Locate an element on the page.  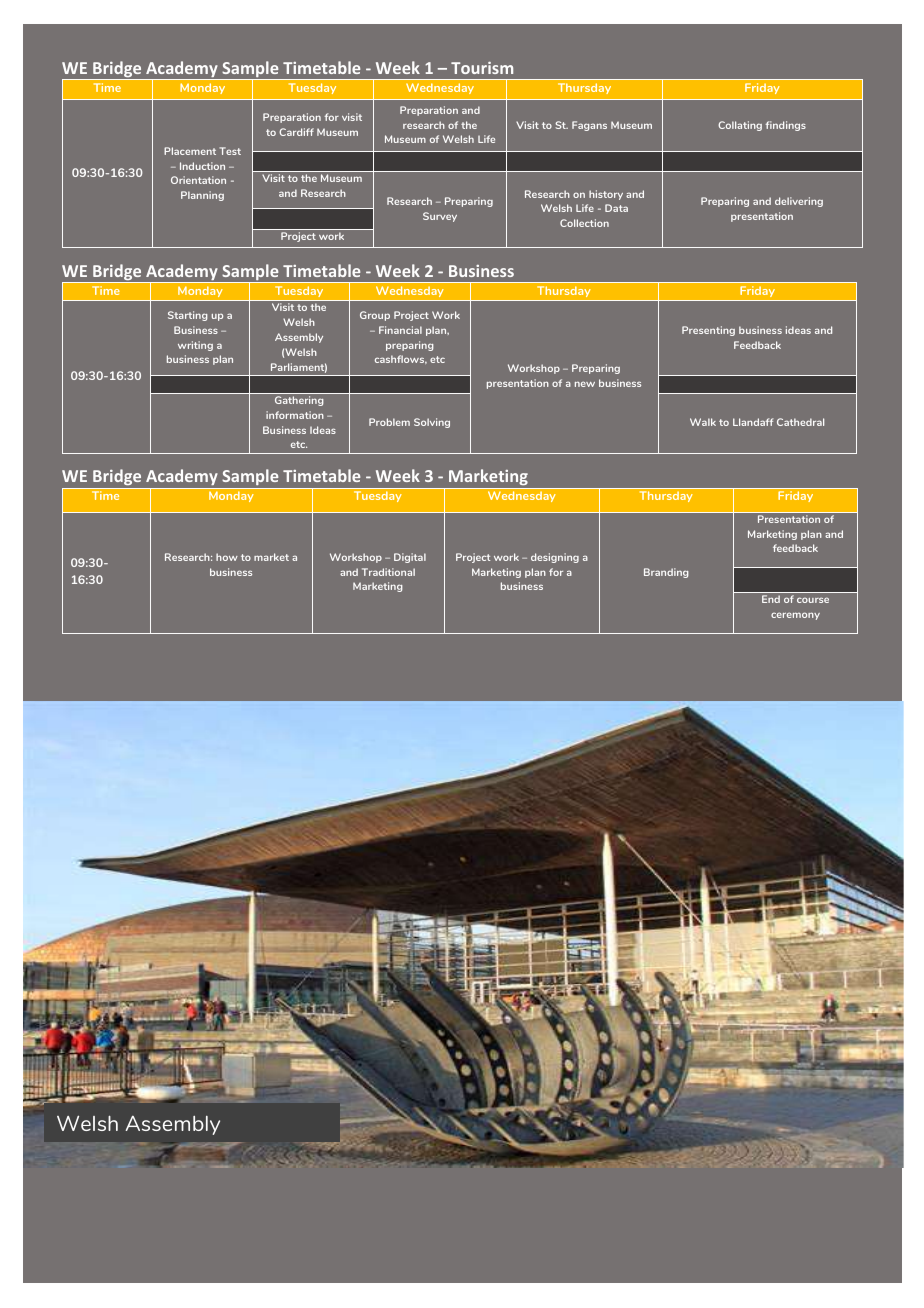
designing is located at coordinates (555, 558).
